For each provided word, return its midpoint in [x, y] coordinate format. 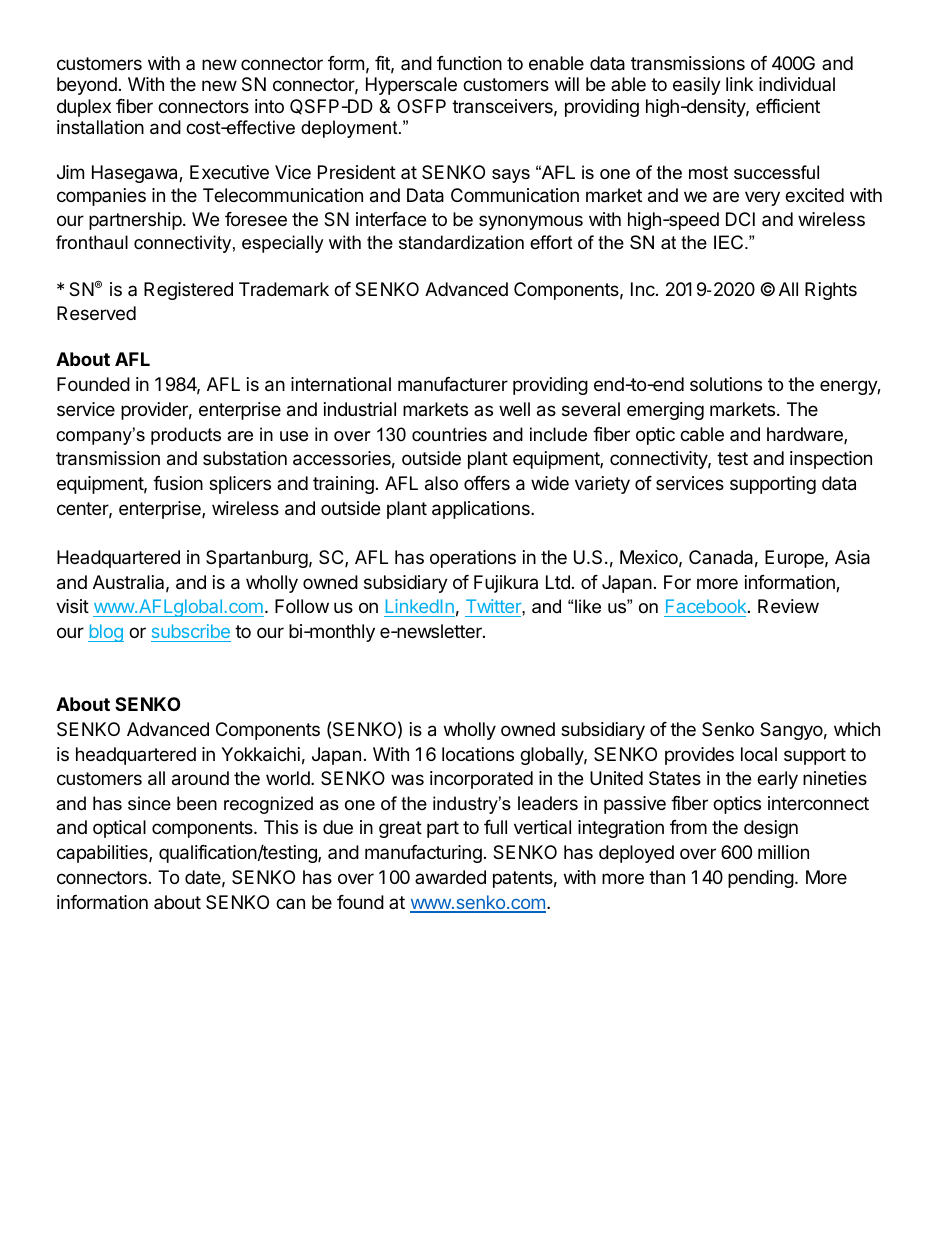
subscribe [191, 633]
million [783, 852]
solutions [726, 384]
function [469, 63]
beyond [87, 86]
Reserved [96, 313]
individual [797, 84]
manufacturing [423, 854]
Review [788, 606]
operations [473, 559]
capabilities [103, 854]
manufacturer [453, 384]
